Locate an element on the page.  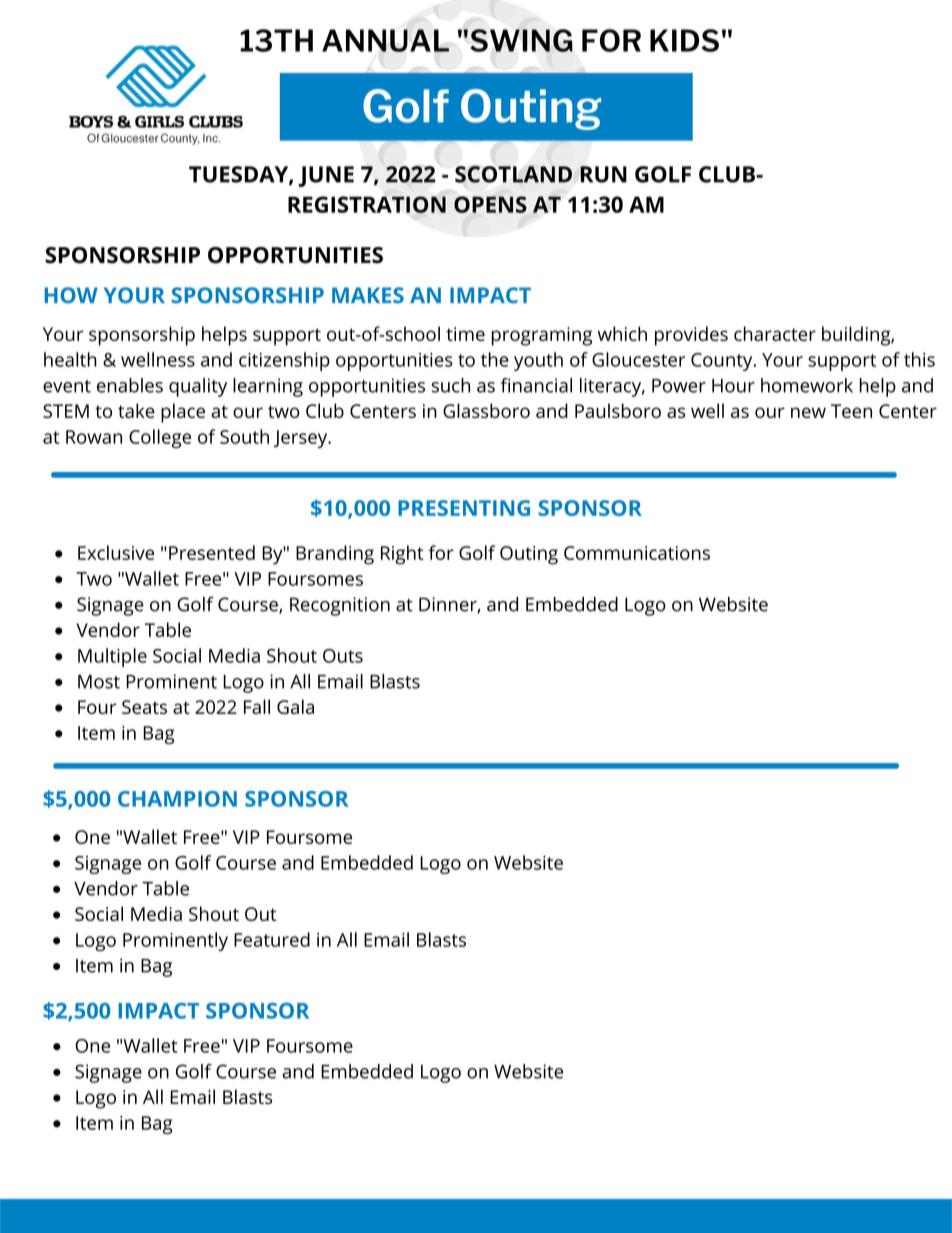
Communications is located at coordinates (637, 553).
